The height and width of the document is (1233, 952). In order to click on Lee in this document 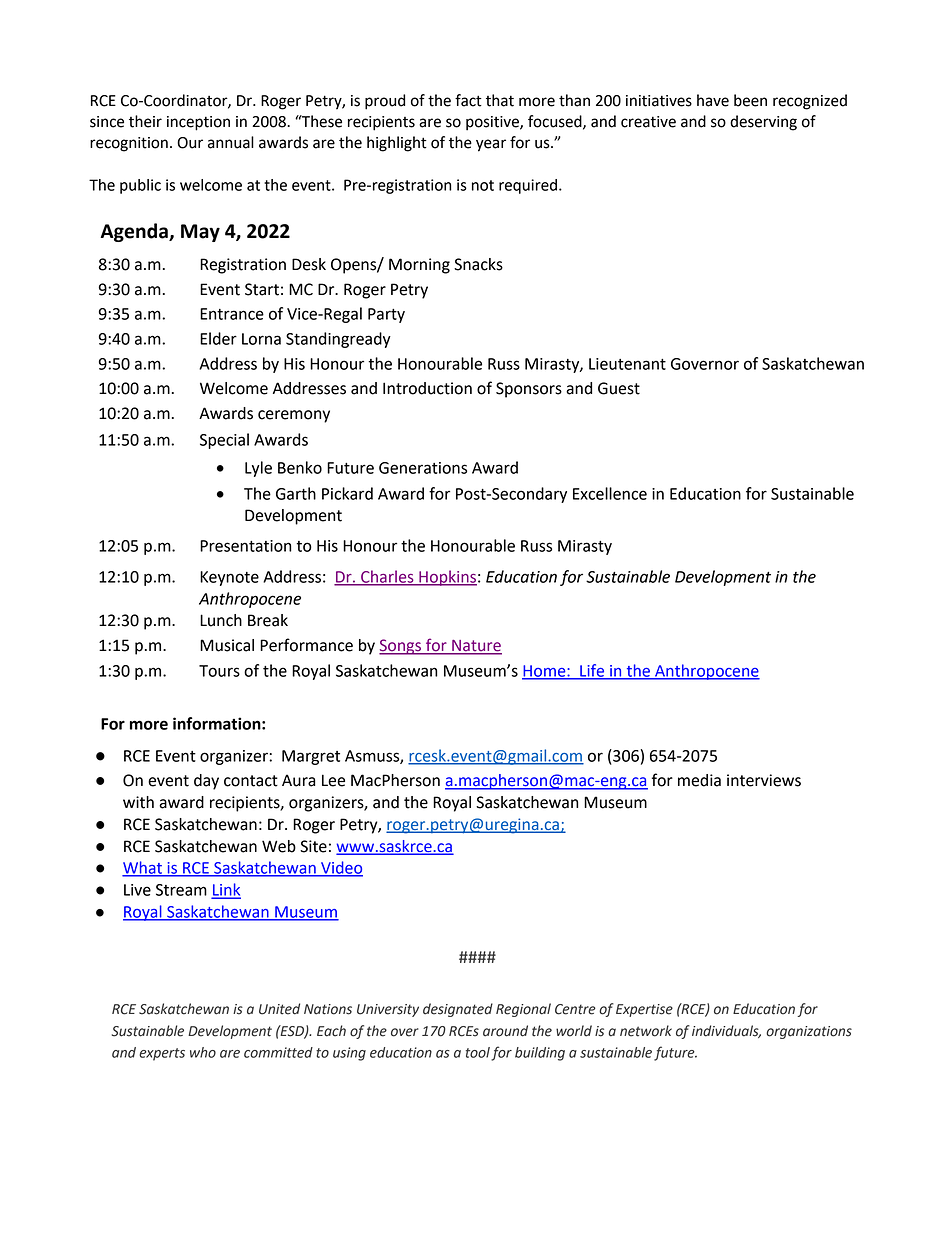, I will do `click(333, 780)`.
